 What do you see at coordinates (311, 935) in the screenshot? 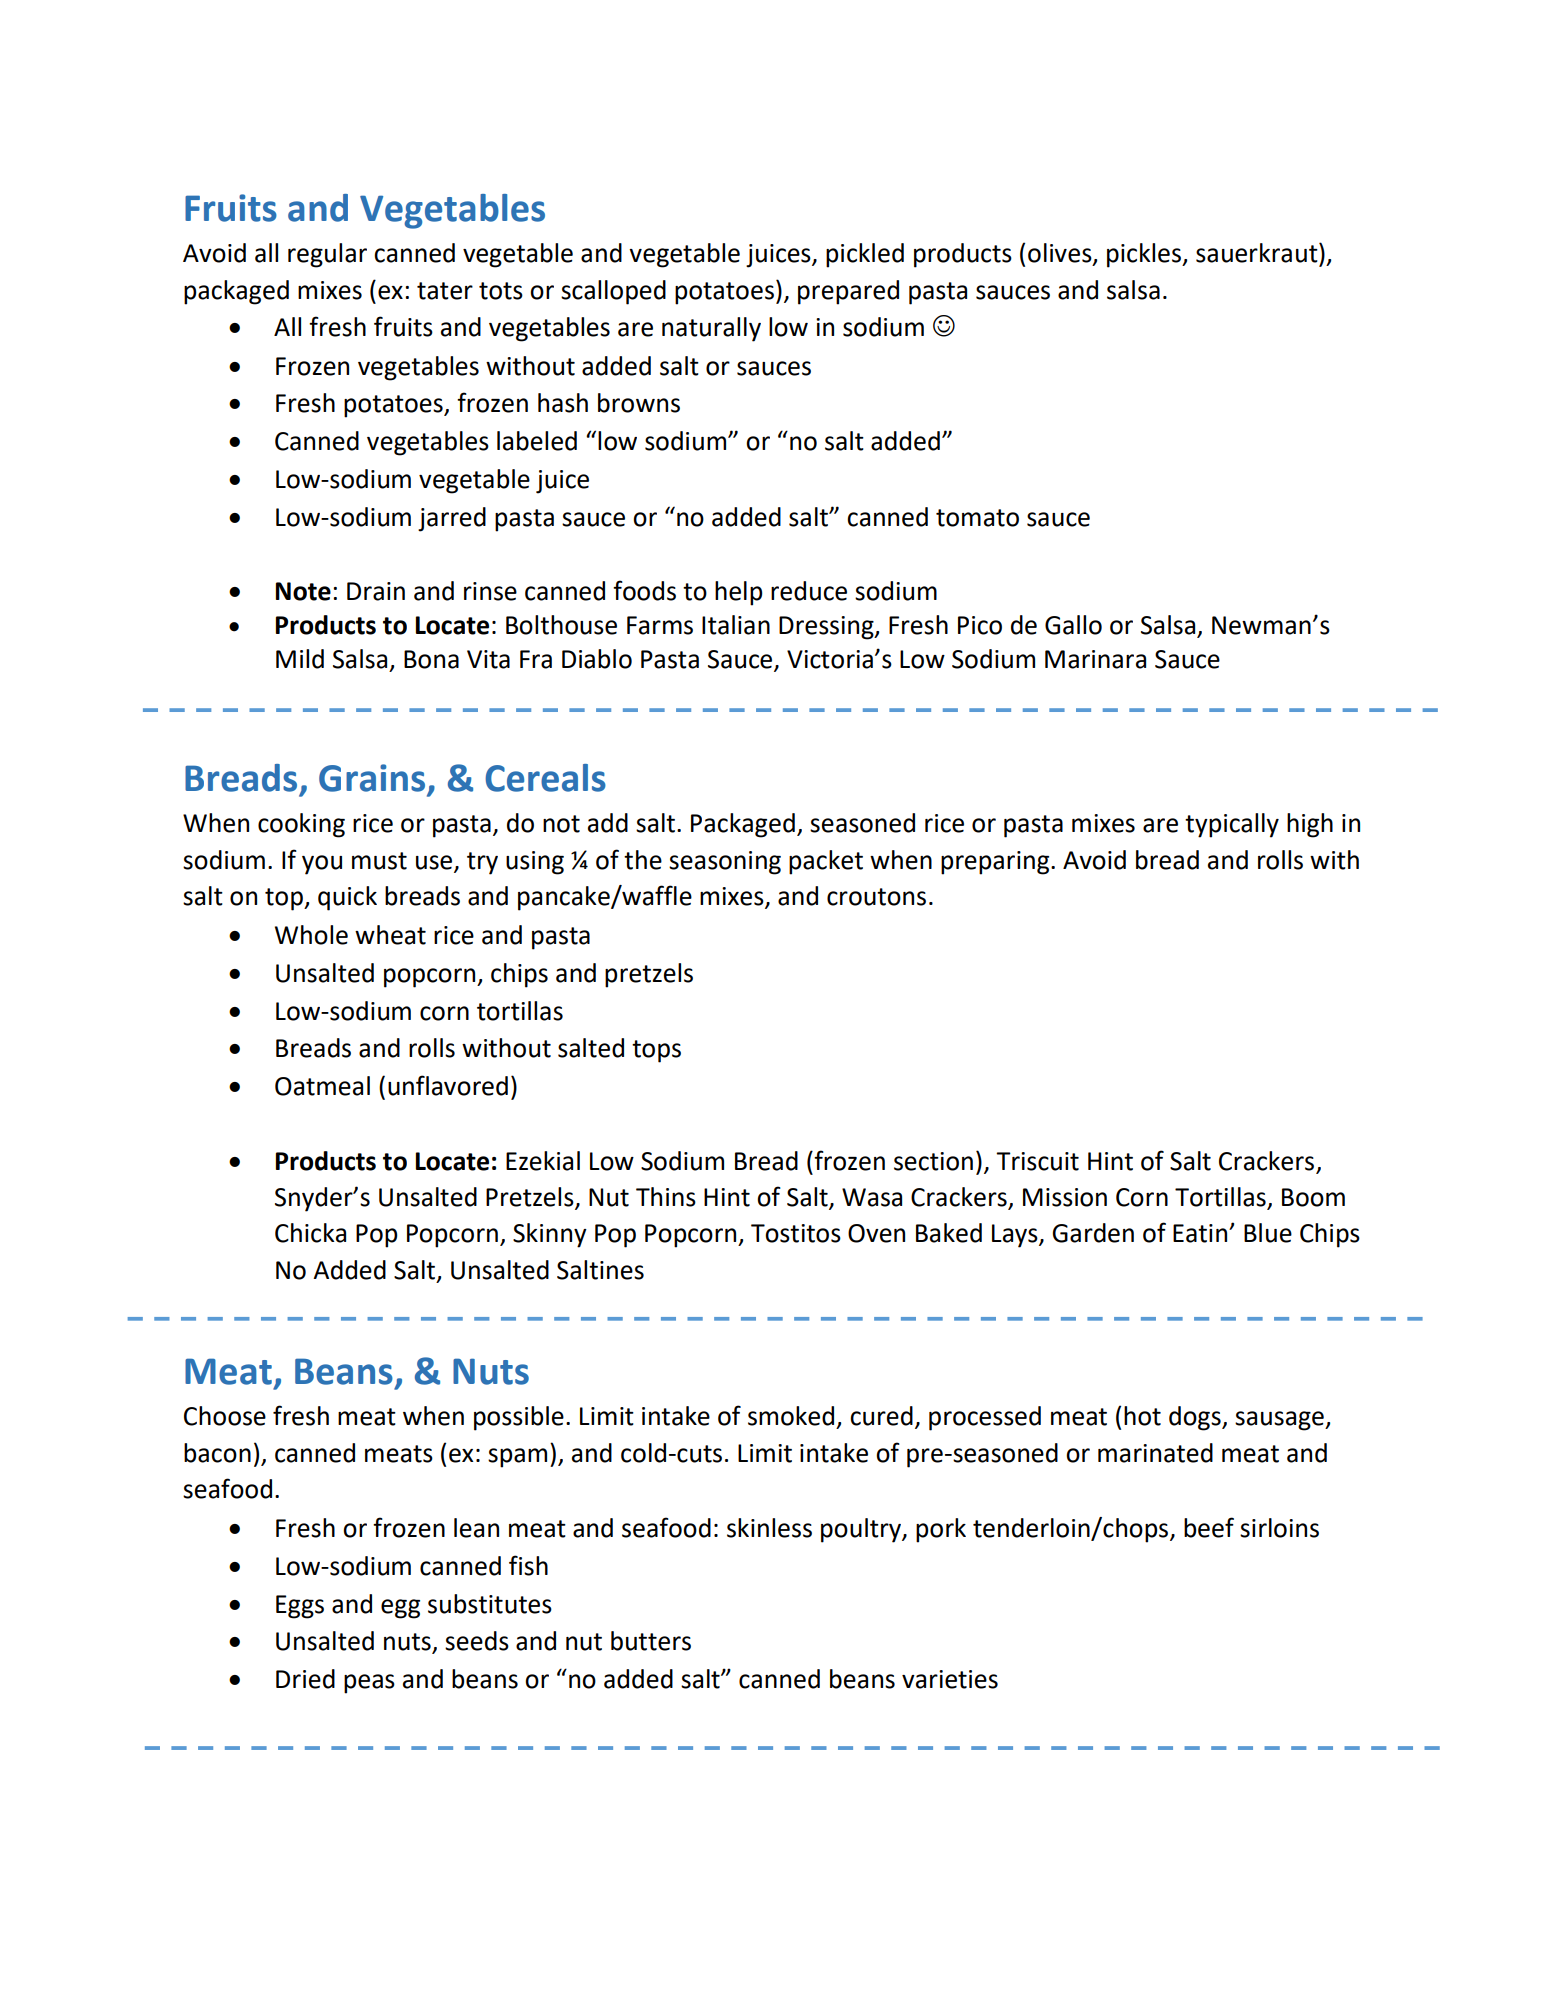
I see `Whole` at bounding box center [311, 935].
